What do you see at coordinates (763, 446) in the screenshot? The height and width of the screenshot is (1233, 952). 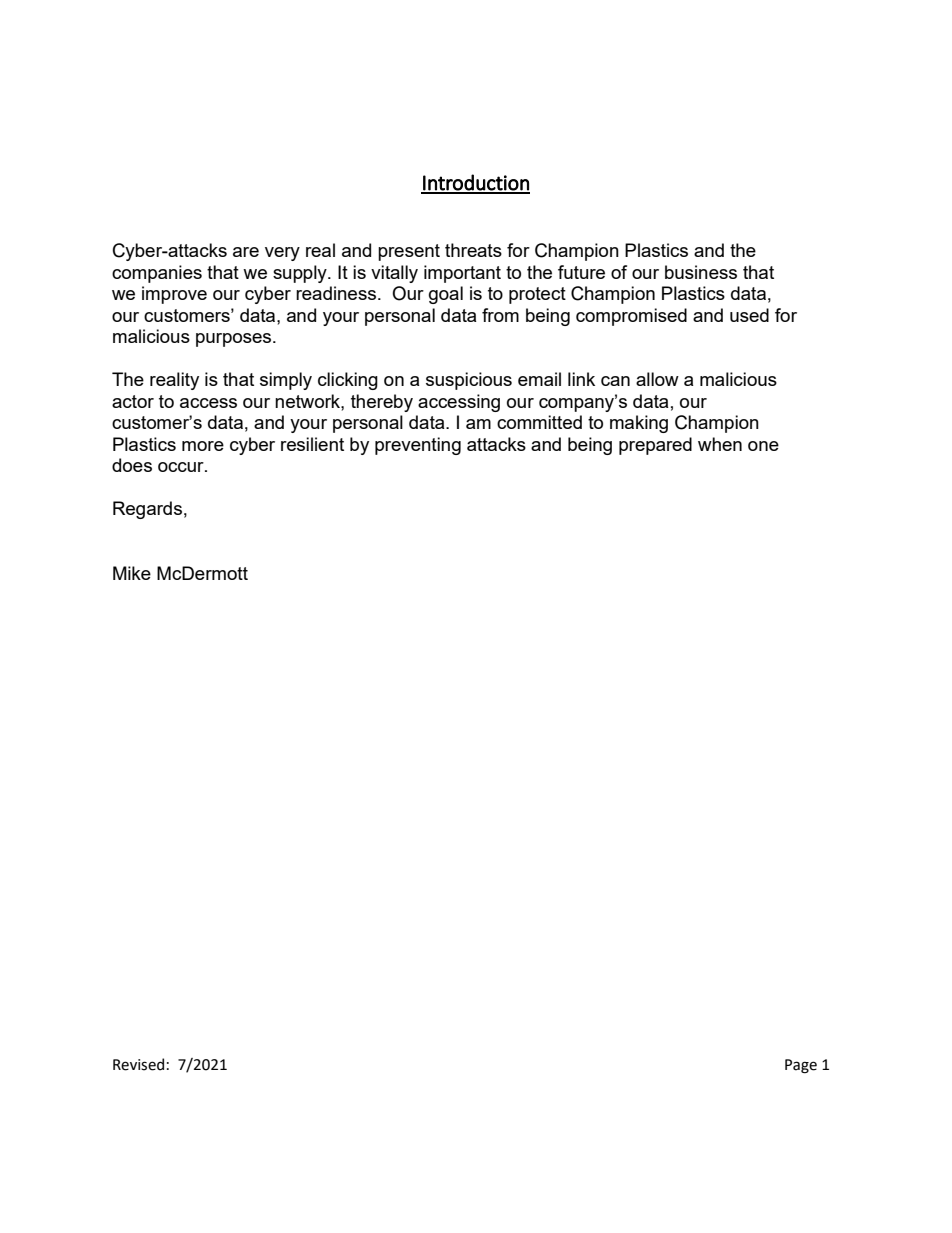 I see `one` at bounding box center [763, 446].
